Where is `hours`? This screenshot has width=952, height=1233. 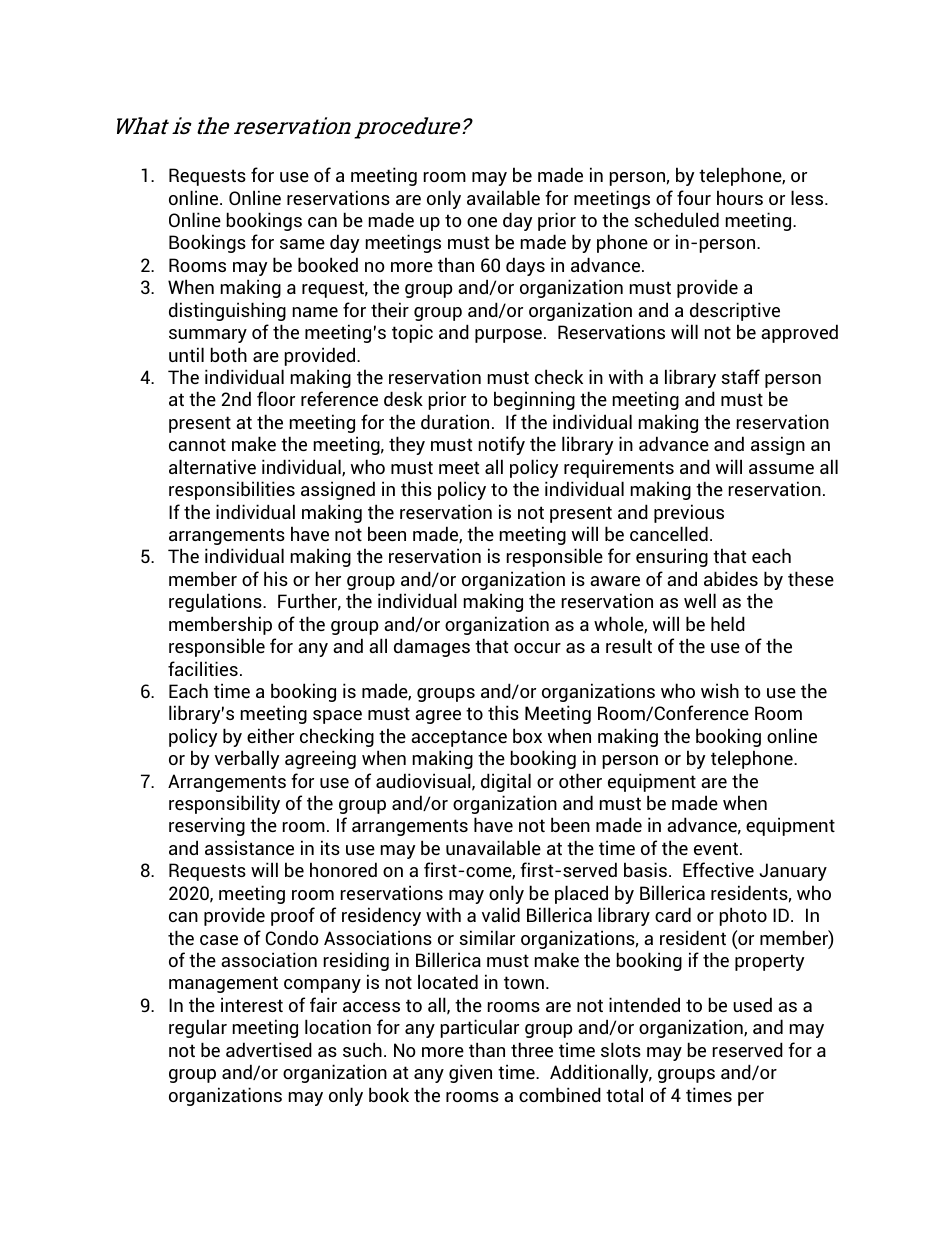
hours is located at coordinates (740, 197).
